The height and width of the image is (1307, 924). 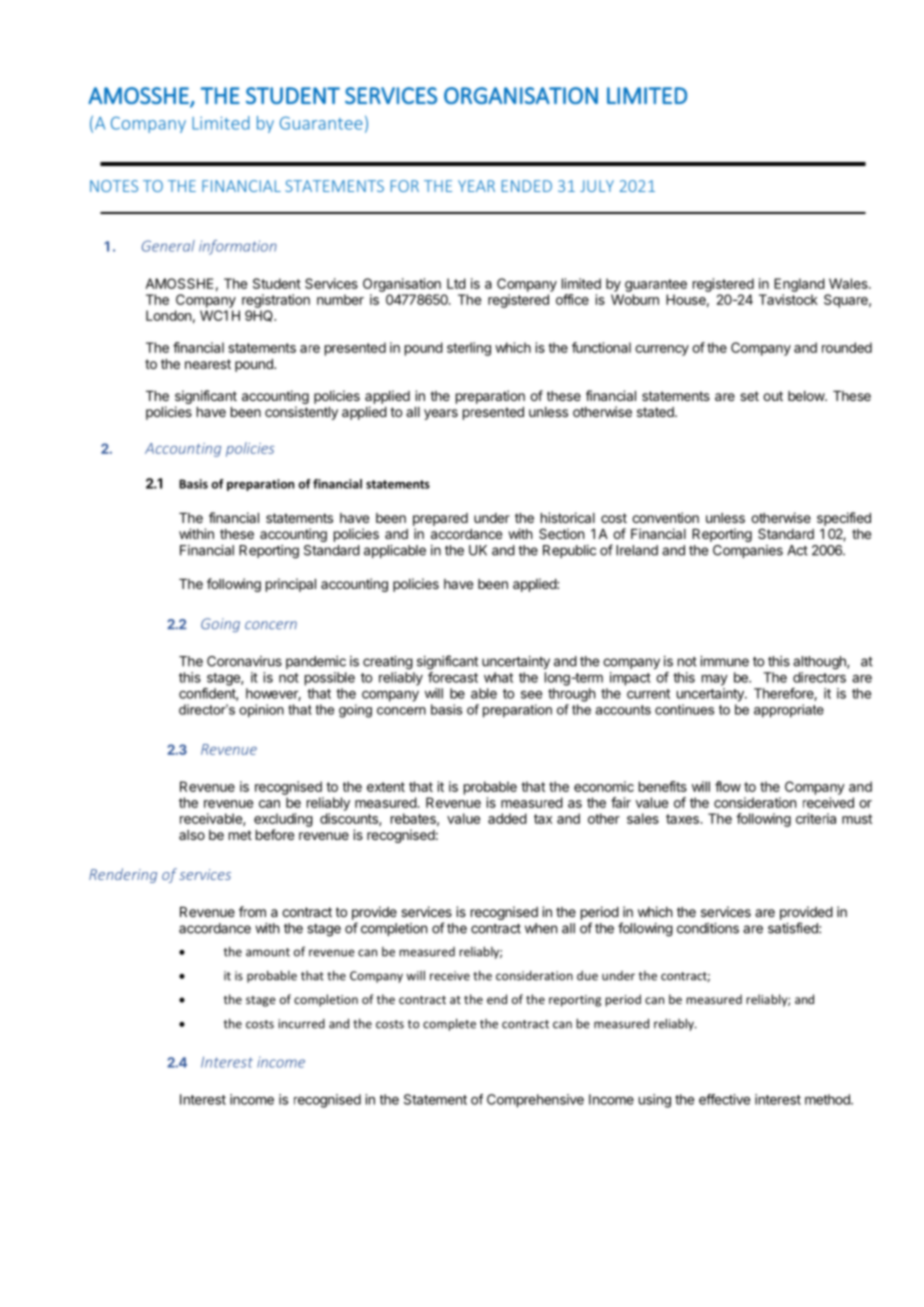 What do you see at coordinates (498, 677) in the image?
I see `what` at bounding box center [498, 677].
